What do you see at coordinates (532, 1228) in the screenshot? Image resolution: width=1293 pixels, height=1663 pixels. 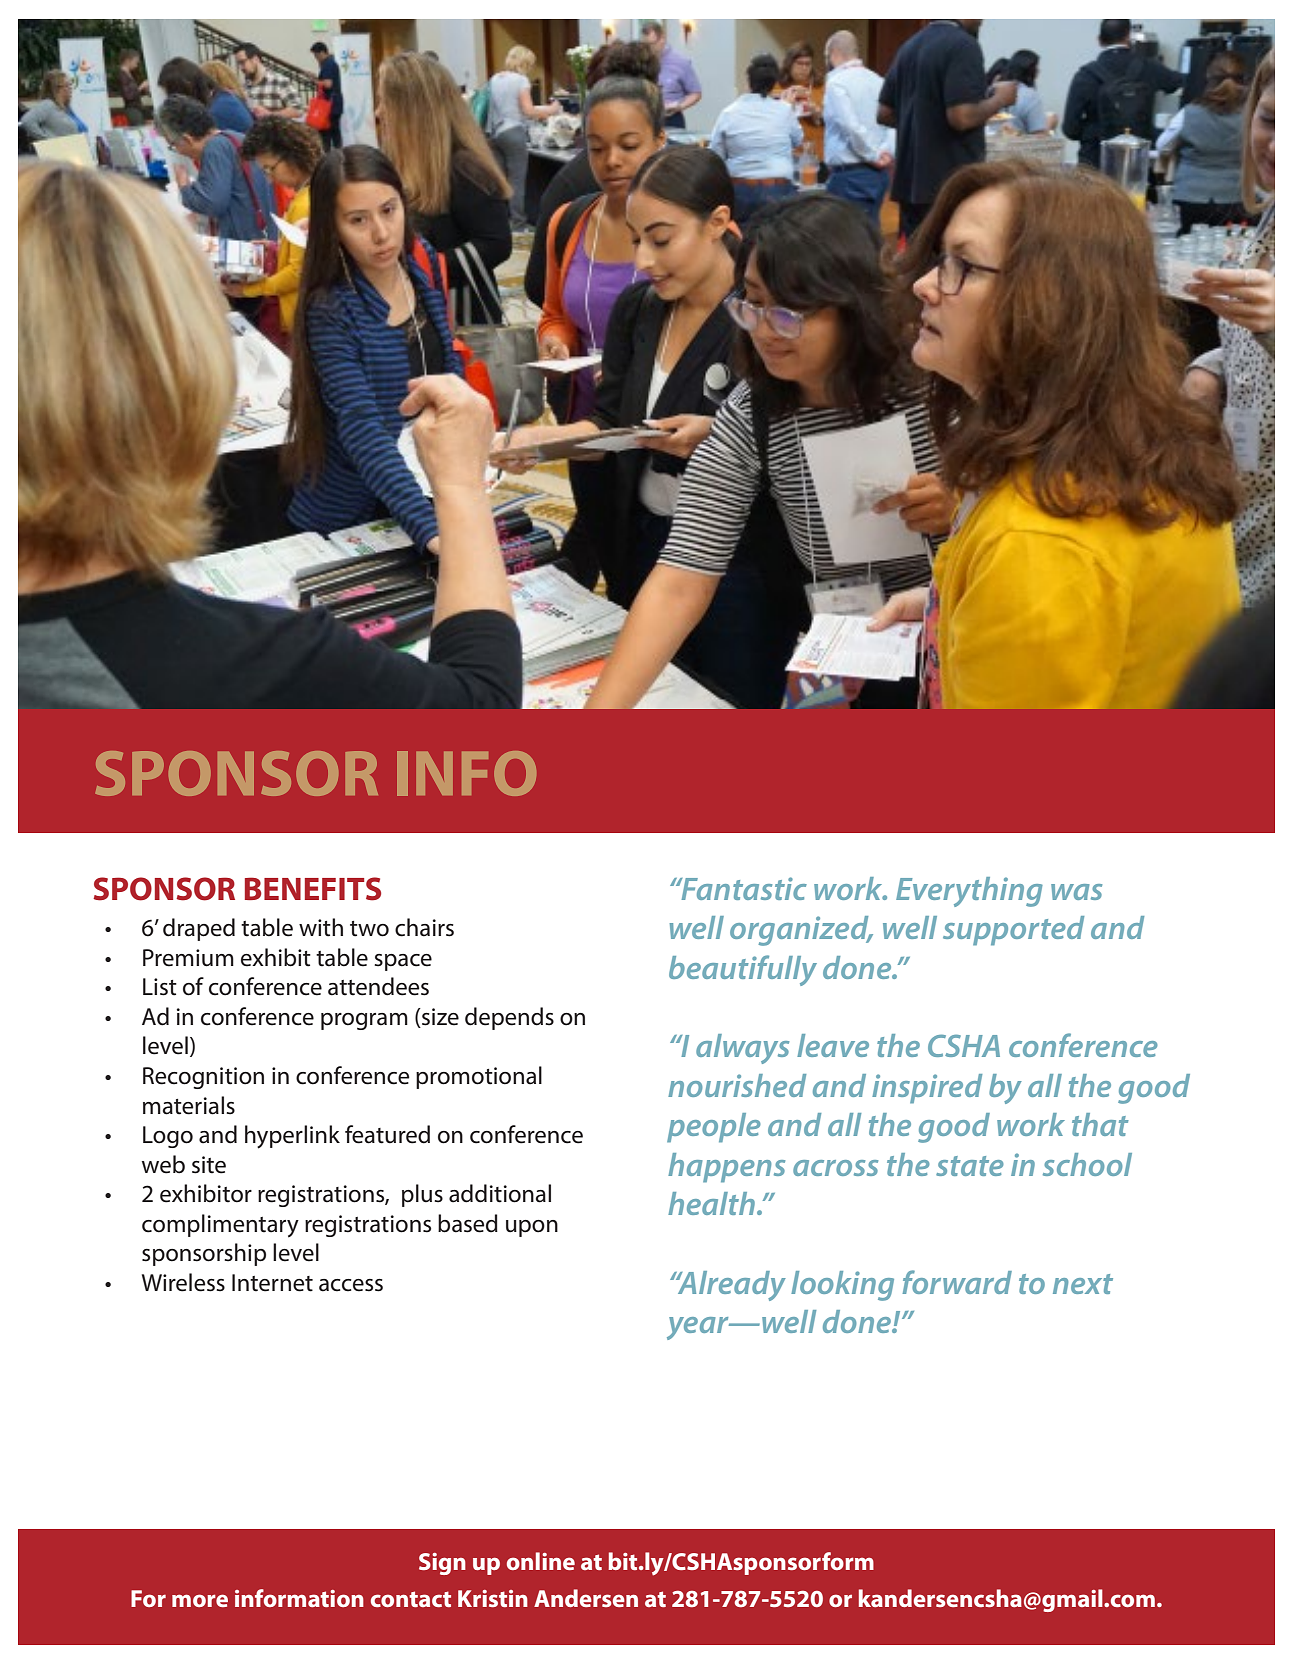 I see `upon` at bounding box center [532, 1228].
